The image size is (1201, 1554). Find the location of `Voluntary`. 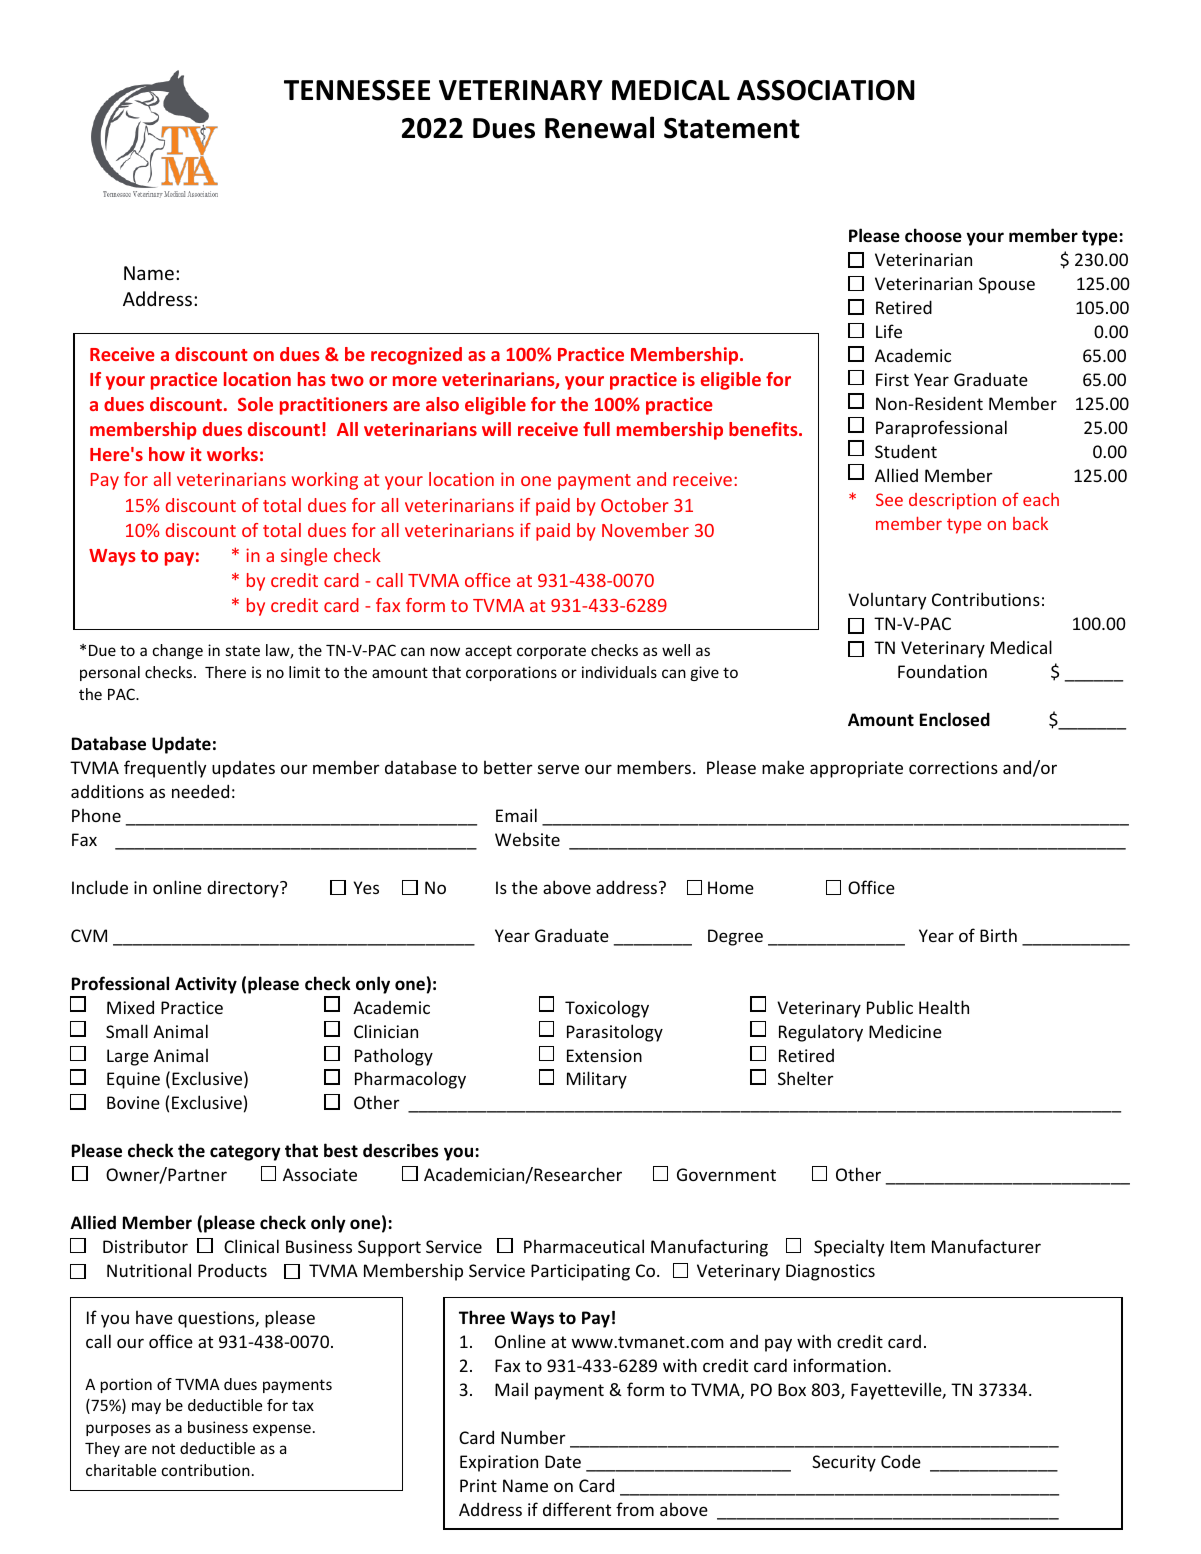

Voluntary is located at coordinates (887, 601).
